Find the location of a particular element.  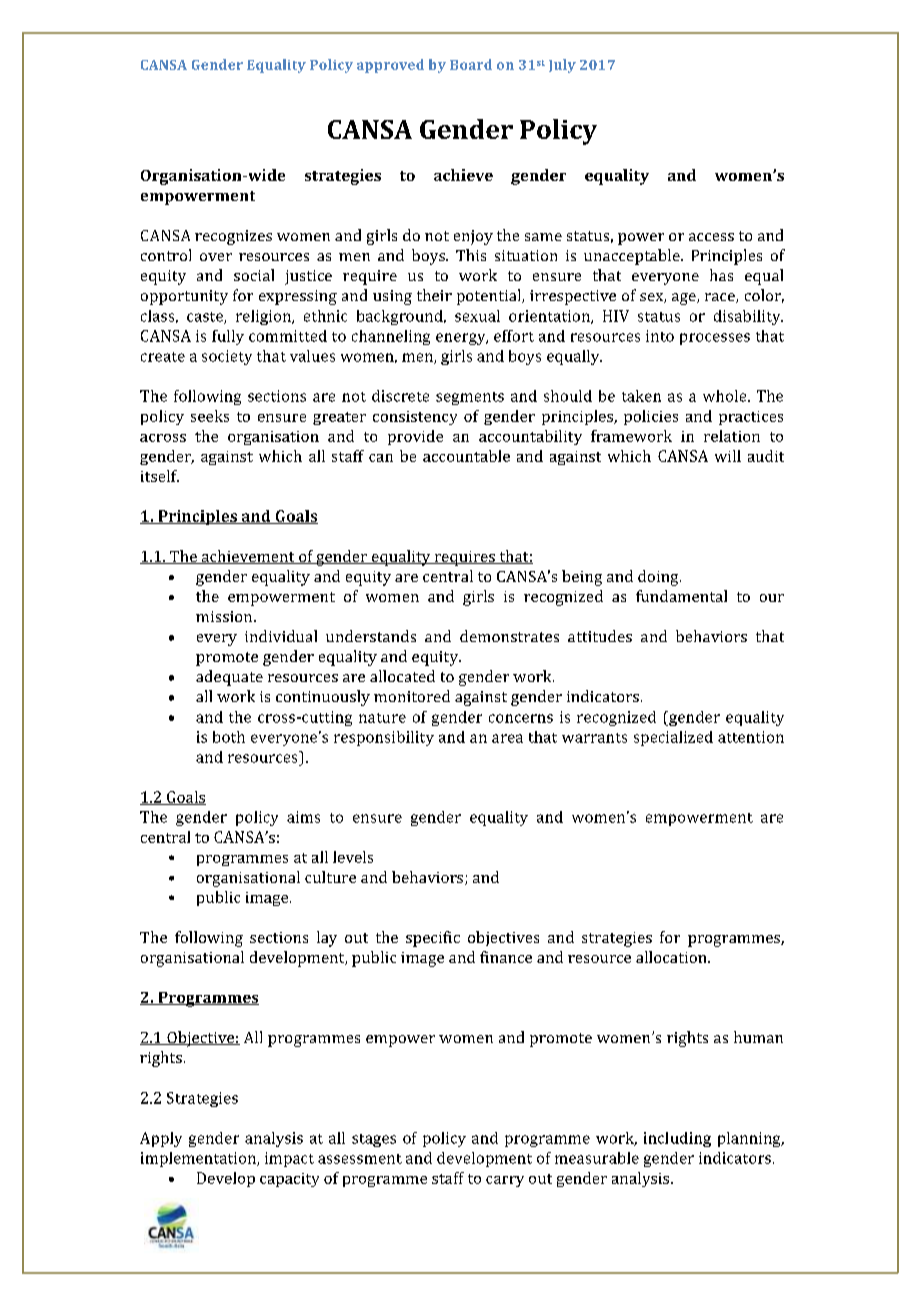

recognizes is located at coordinates (233, 237).
